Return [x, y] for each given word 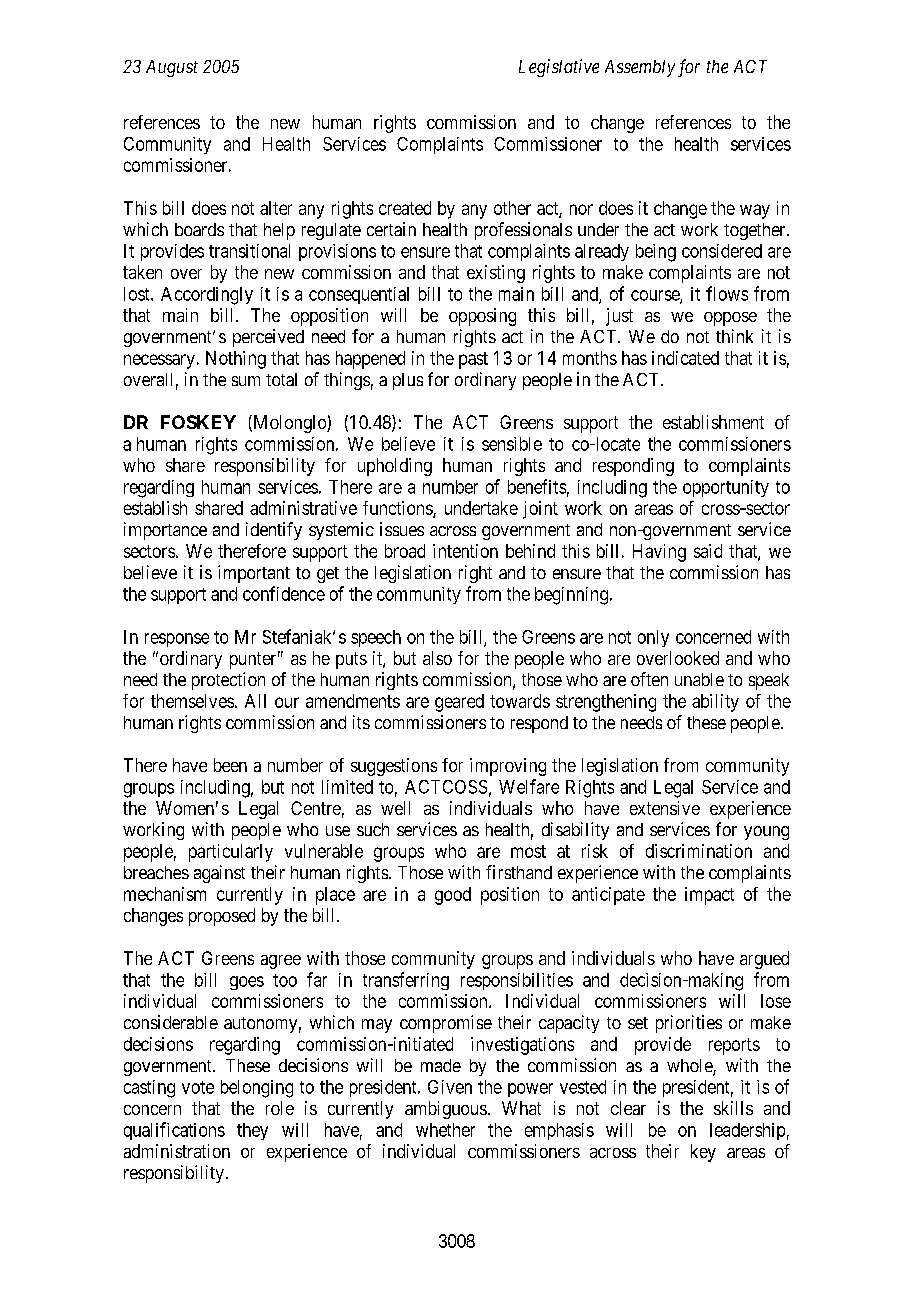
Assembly [640, 68]
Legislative [559, 68]
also [437, 658]
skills [733, 1108]
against [219, 874]
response [177, 640]
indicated [685, 358]
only [653, 638]
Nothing [236, 360]
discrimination [699, 851]
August [172, 68]
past [473, 360]
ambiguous [446, 1110]
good [453, 896]
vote [198, 1087]
